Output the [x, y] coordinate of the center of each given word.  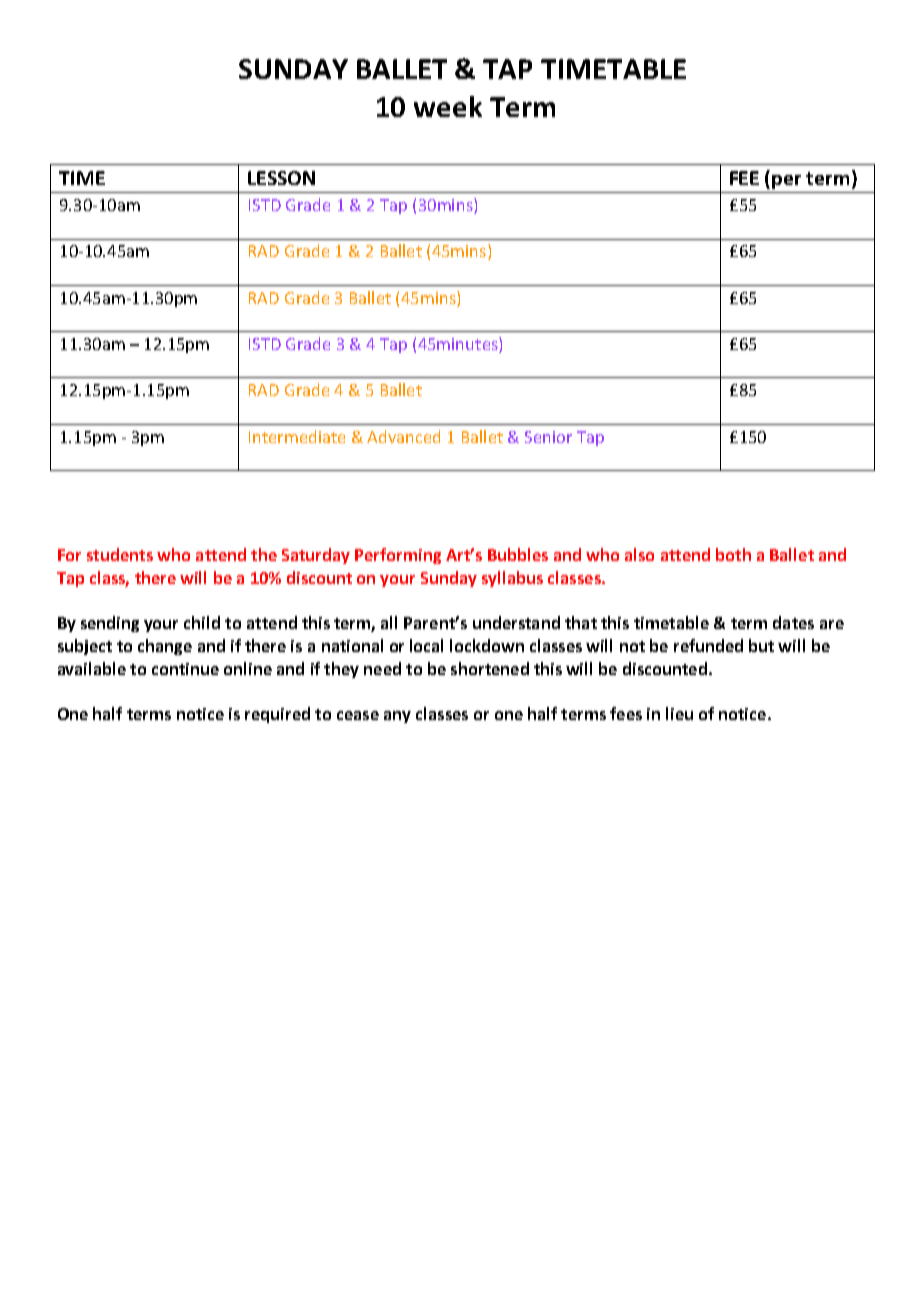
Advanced [403, 436]
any [397, 717]
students [120, 554]
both [733, 554]
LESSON [281, 178]
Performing [398, 556]
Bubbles [518, 554]
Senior [548, 437]
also [639, 554]
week [448, 106]
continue [185, 669]
